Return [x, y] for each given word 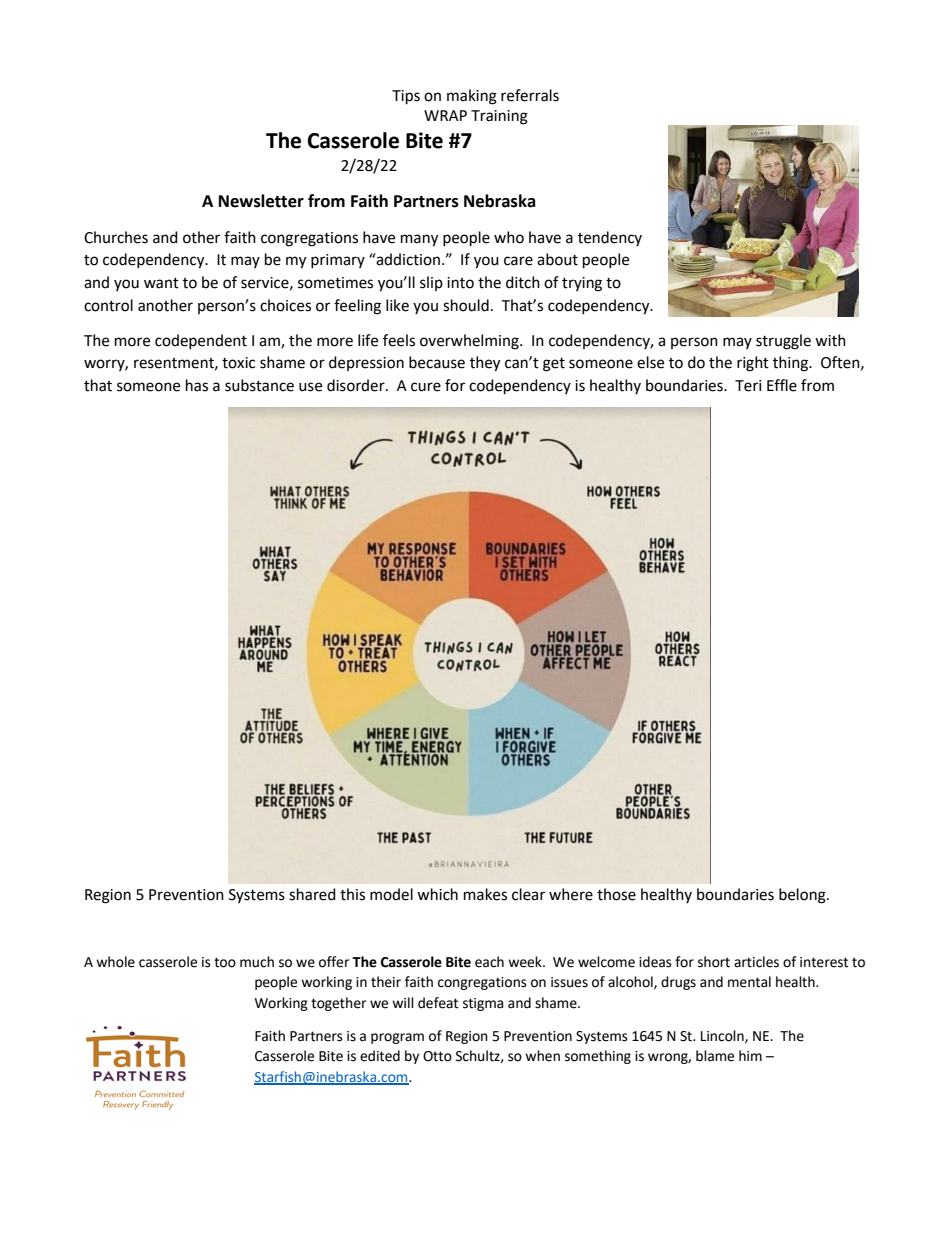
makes [485, 894]
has [197, 385]
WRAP [445, 115]
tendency [610, 238]
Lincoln [723, 1036]
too [225, 962]
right [753, 364]
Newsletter [261, 201]
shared [312, 894]
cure [426, 387]
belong [803, 896]
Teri [748, 386]
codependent [201, 341]
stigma [483, 1004]
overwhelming [470, 342]
